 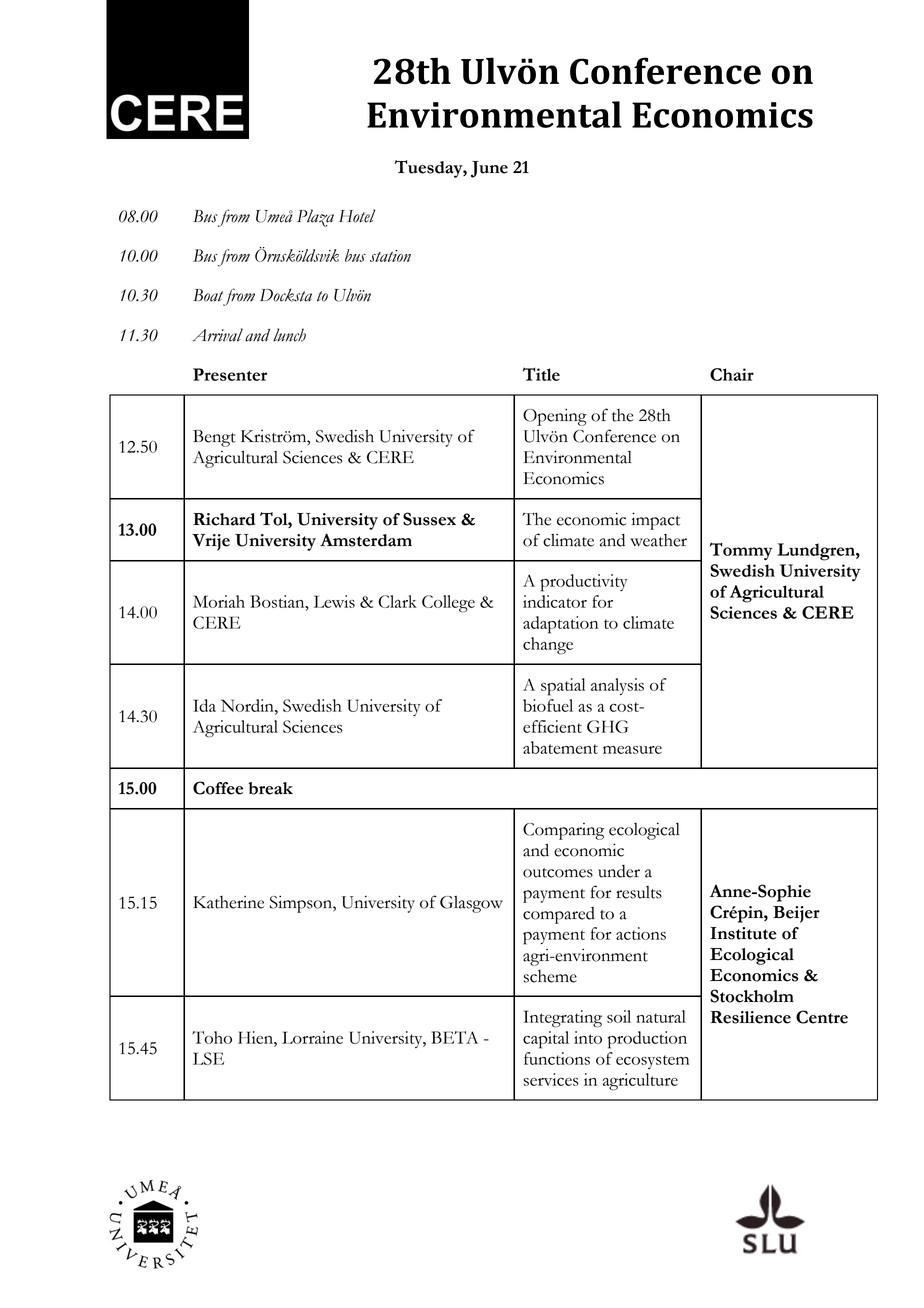 What do you see at coordinates (563, 831) in the image?
I see `Comparing` at bounding box center [563, 831].
